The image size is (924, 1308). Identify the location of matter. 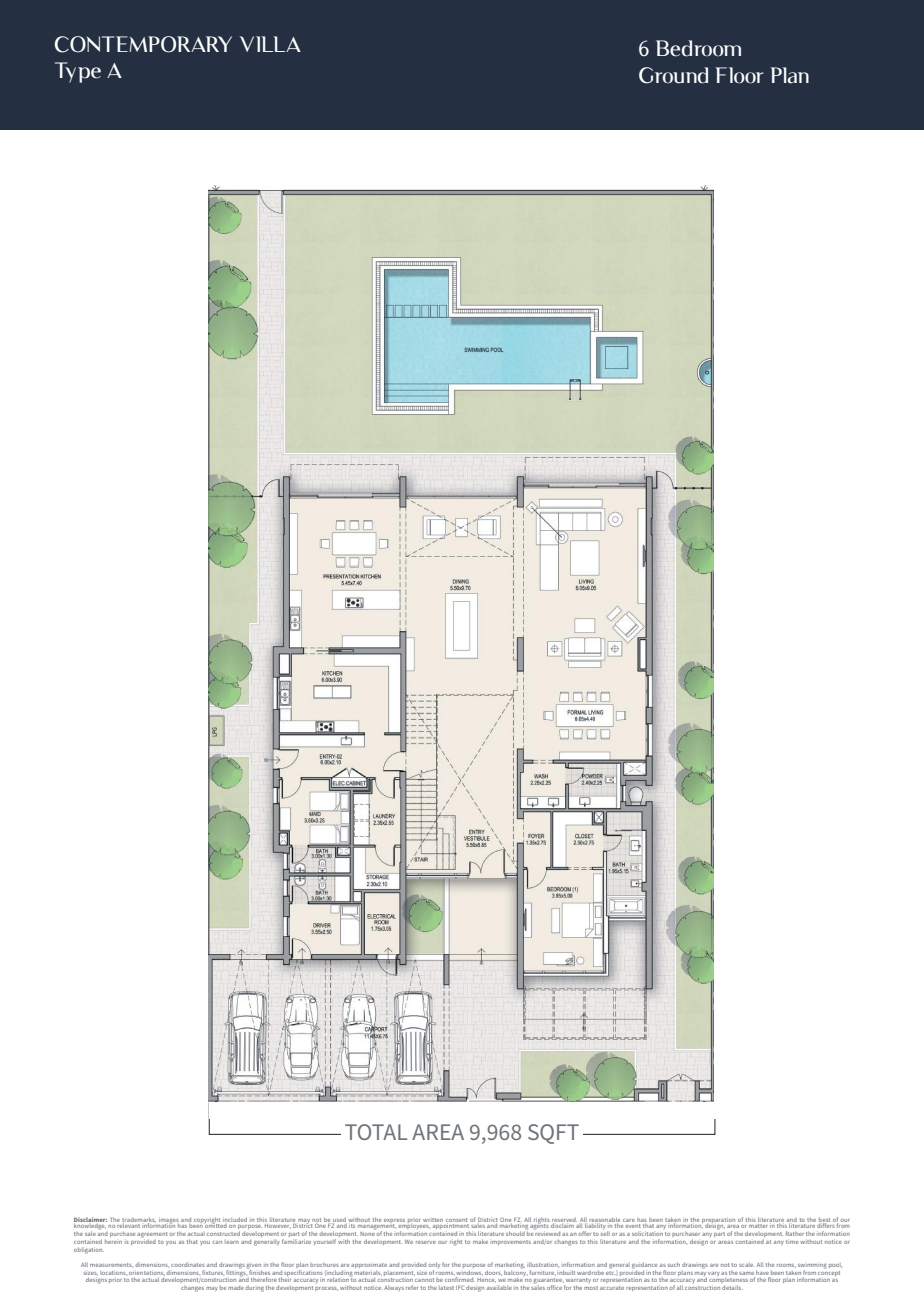
(758, 1226).
